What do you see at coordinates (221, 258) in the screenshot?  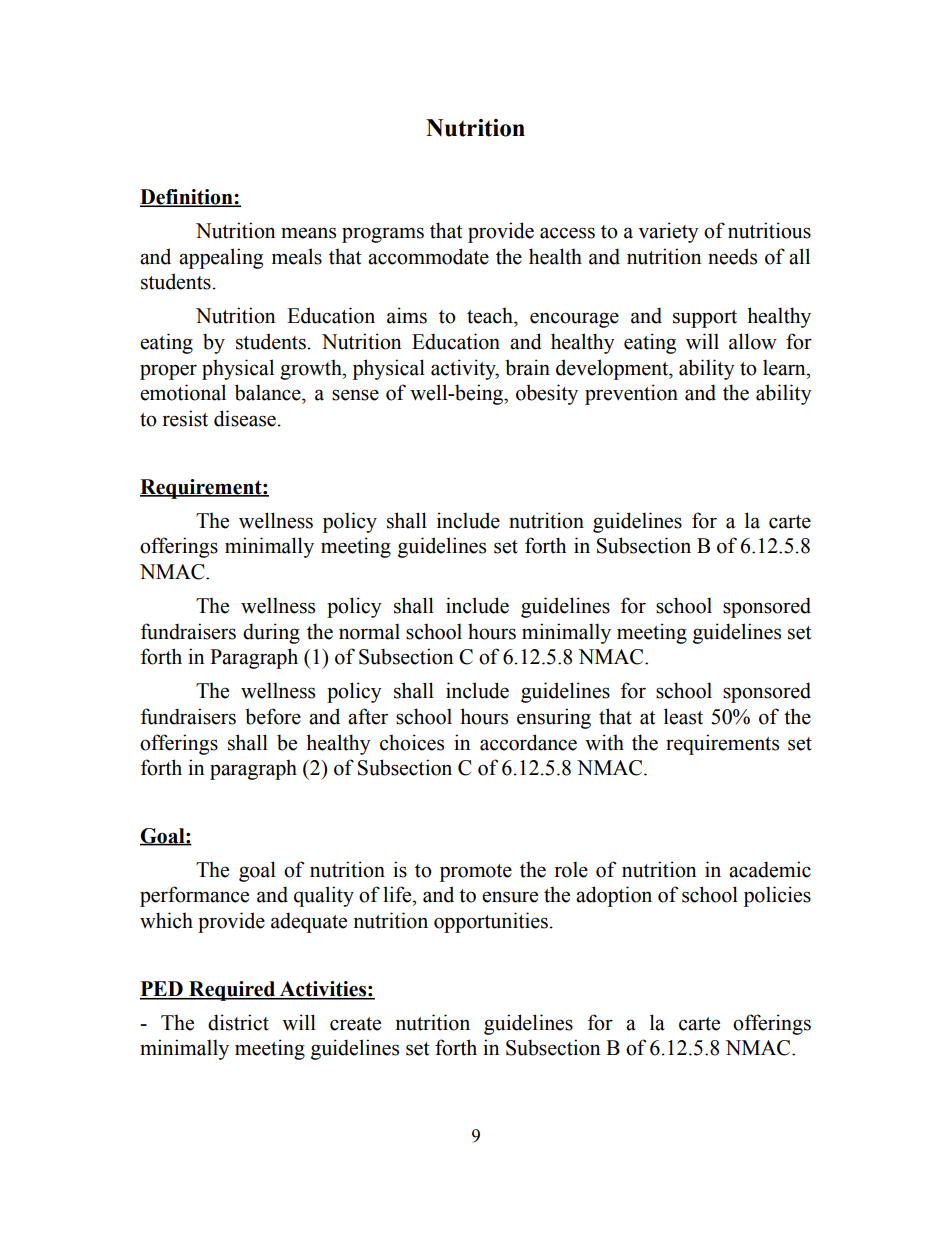 I see `appealing` at bounding box center [221, 258].
